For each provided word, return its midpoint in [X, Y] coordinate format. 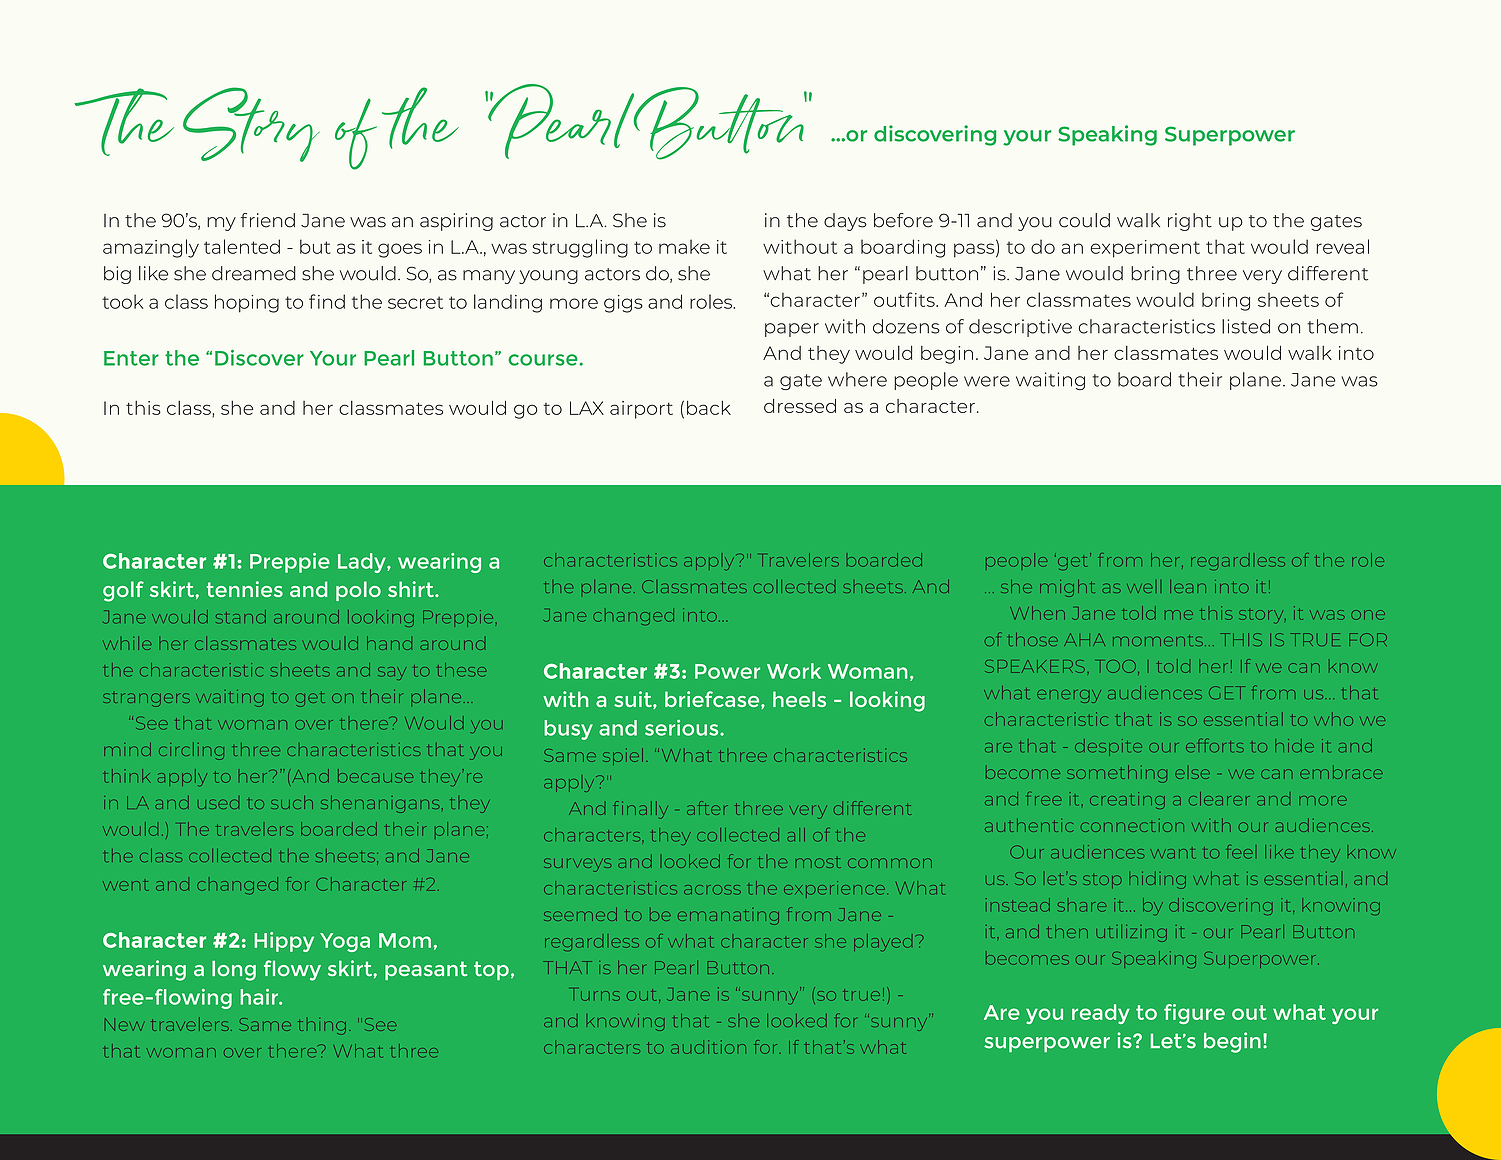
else [1192, 774]
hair [260, 997]
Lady [363, 563]
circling [191, 751]
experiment [1145, 249]
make [684, 247]
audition [708, 1047]
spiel [623, 756]
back [709, 407]
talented [242, 246]
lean [1188, 586]
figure [1194, 1014]
